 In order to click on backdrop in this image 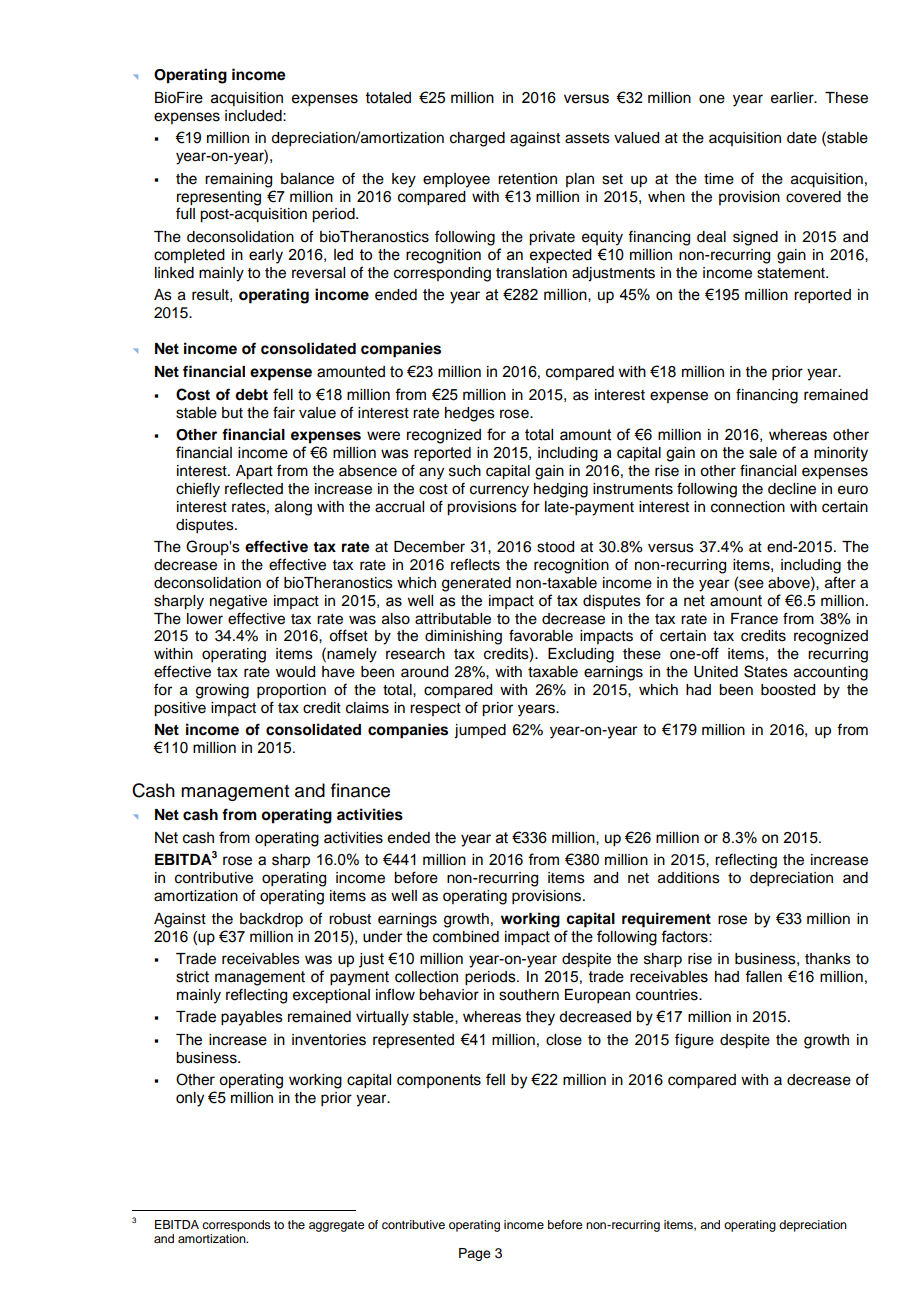, I will do `click(271, 920)`.
